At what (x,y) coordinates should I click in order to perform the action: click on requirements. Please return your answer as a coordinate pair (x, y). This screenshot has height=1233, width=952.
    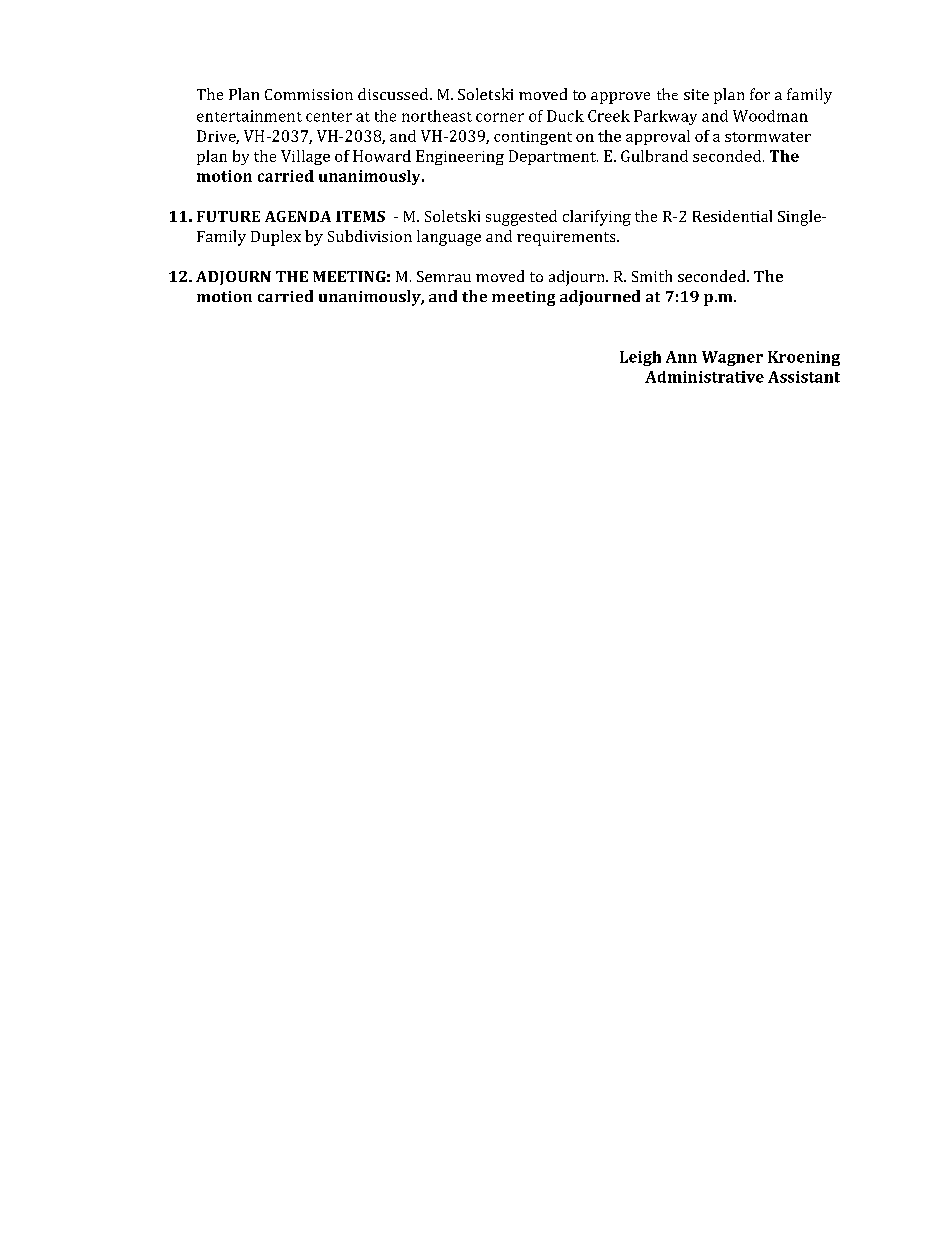
    Looking at the image, I should click on (567, 238).
